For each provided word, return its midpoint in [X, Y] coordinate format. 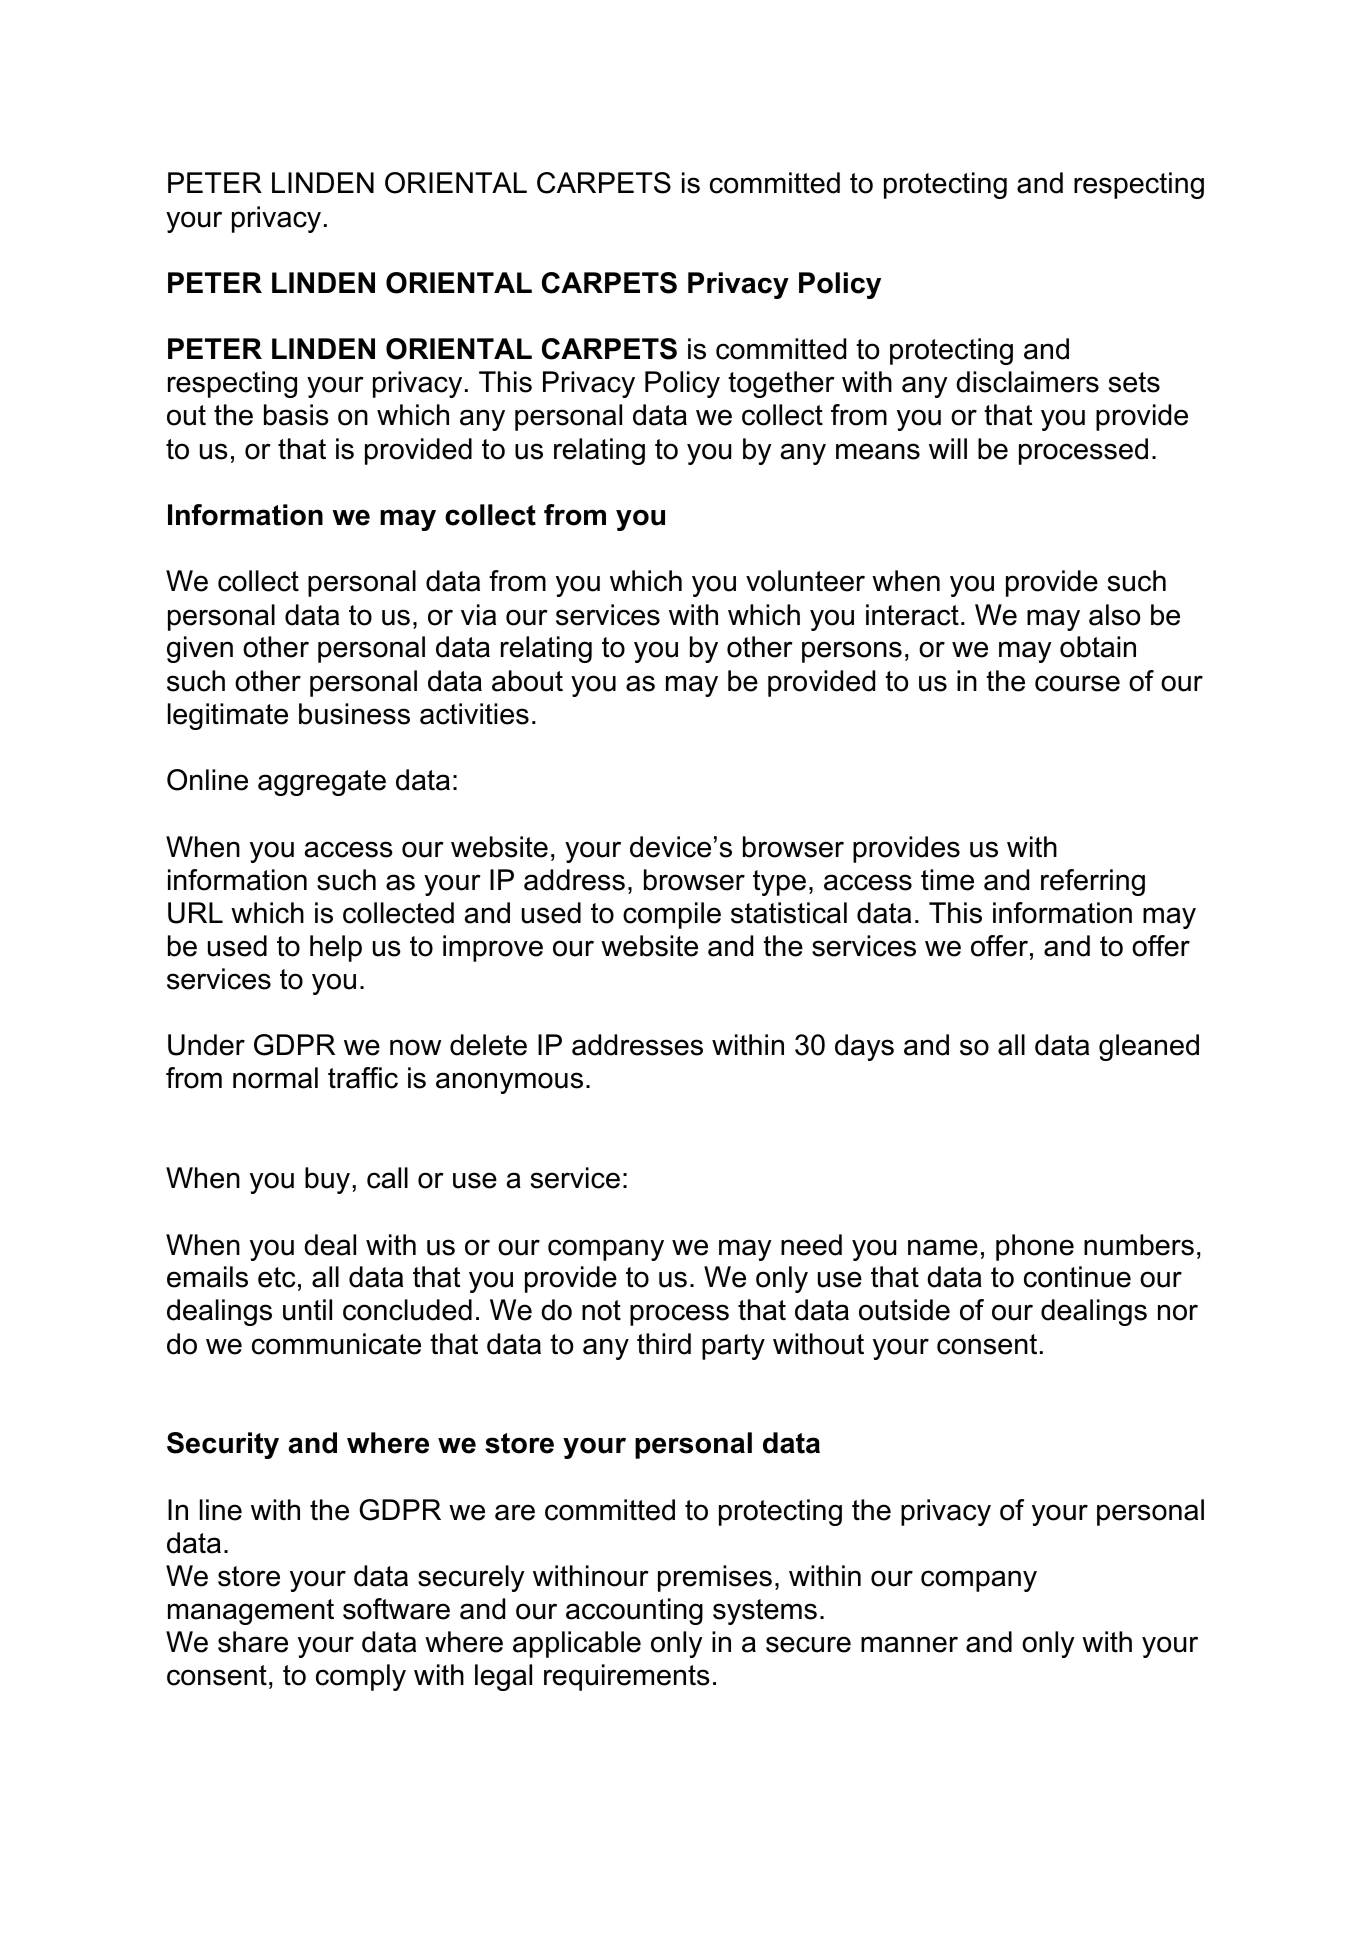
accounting [634, 1611]
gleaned [1149, 1047]
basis [296, 415]
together [781, 384]
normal [275, 1078]
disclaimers [1027, 382]
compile [672, 915]
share [253, 1642]
